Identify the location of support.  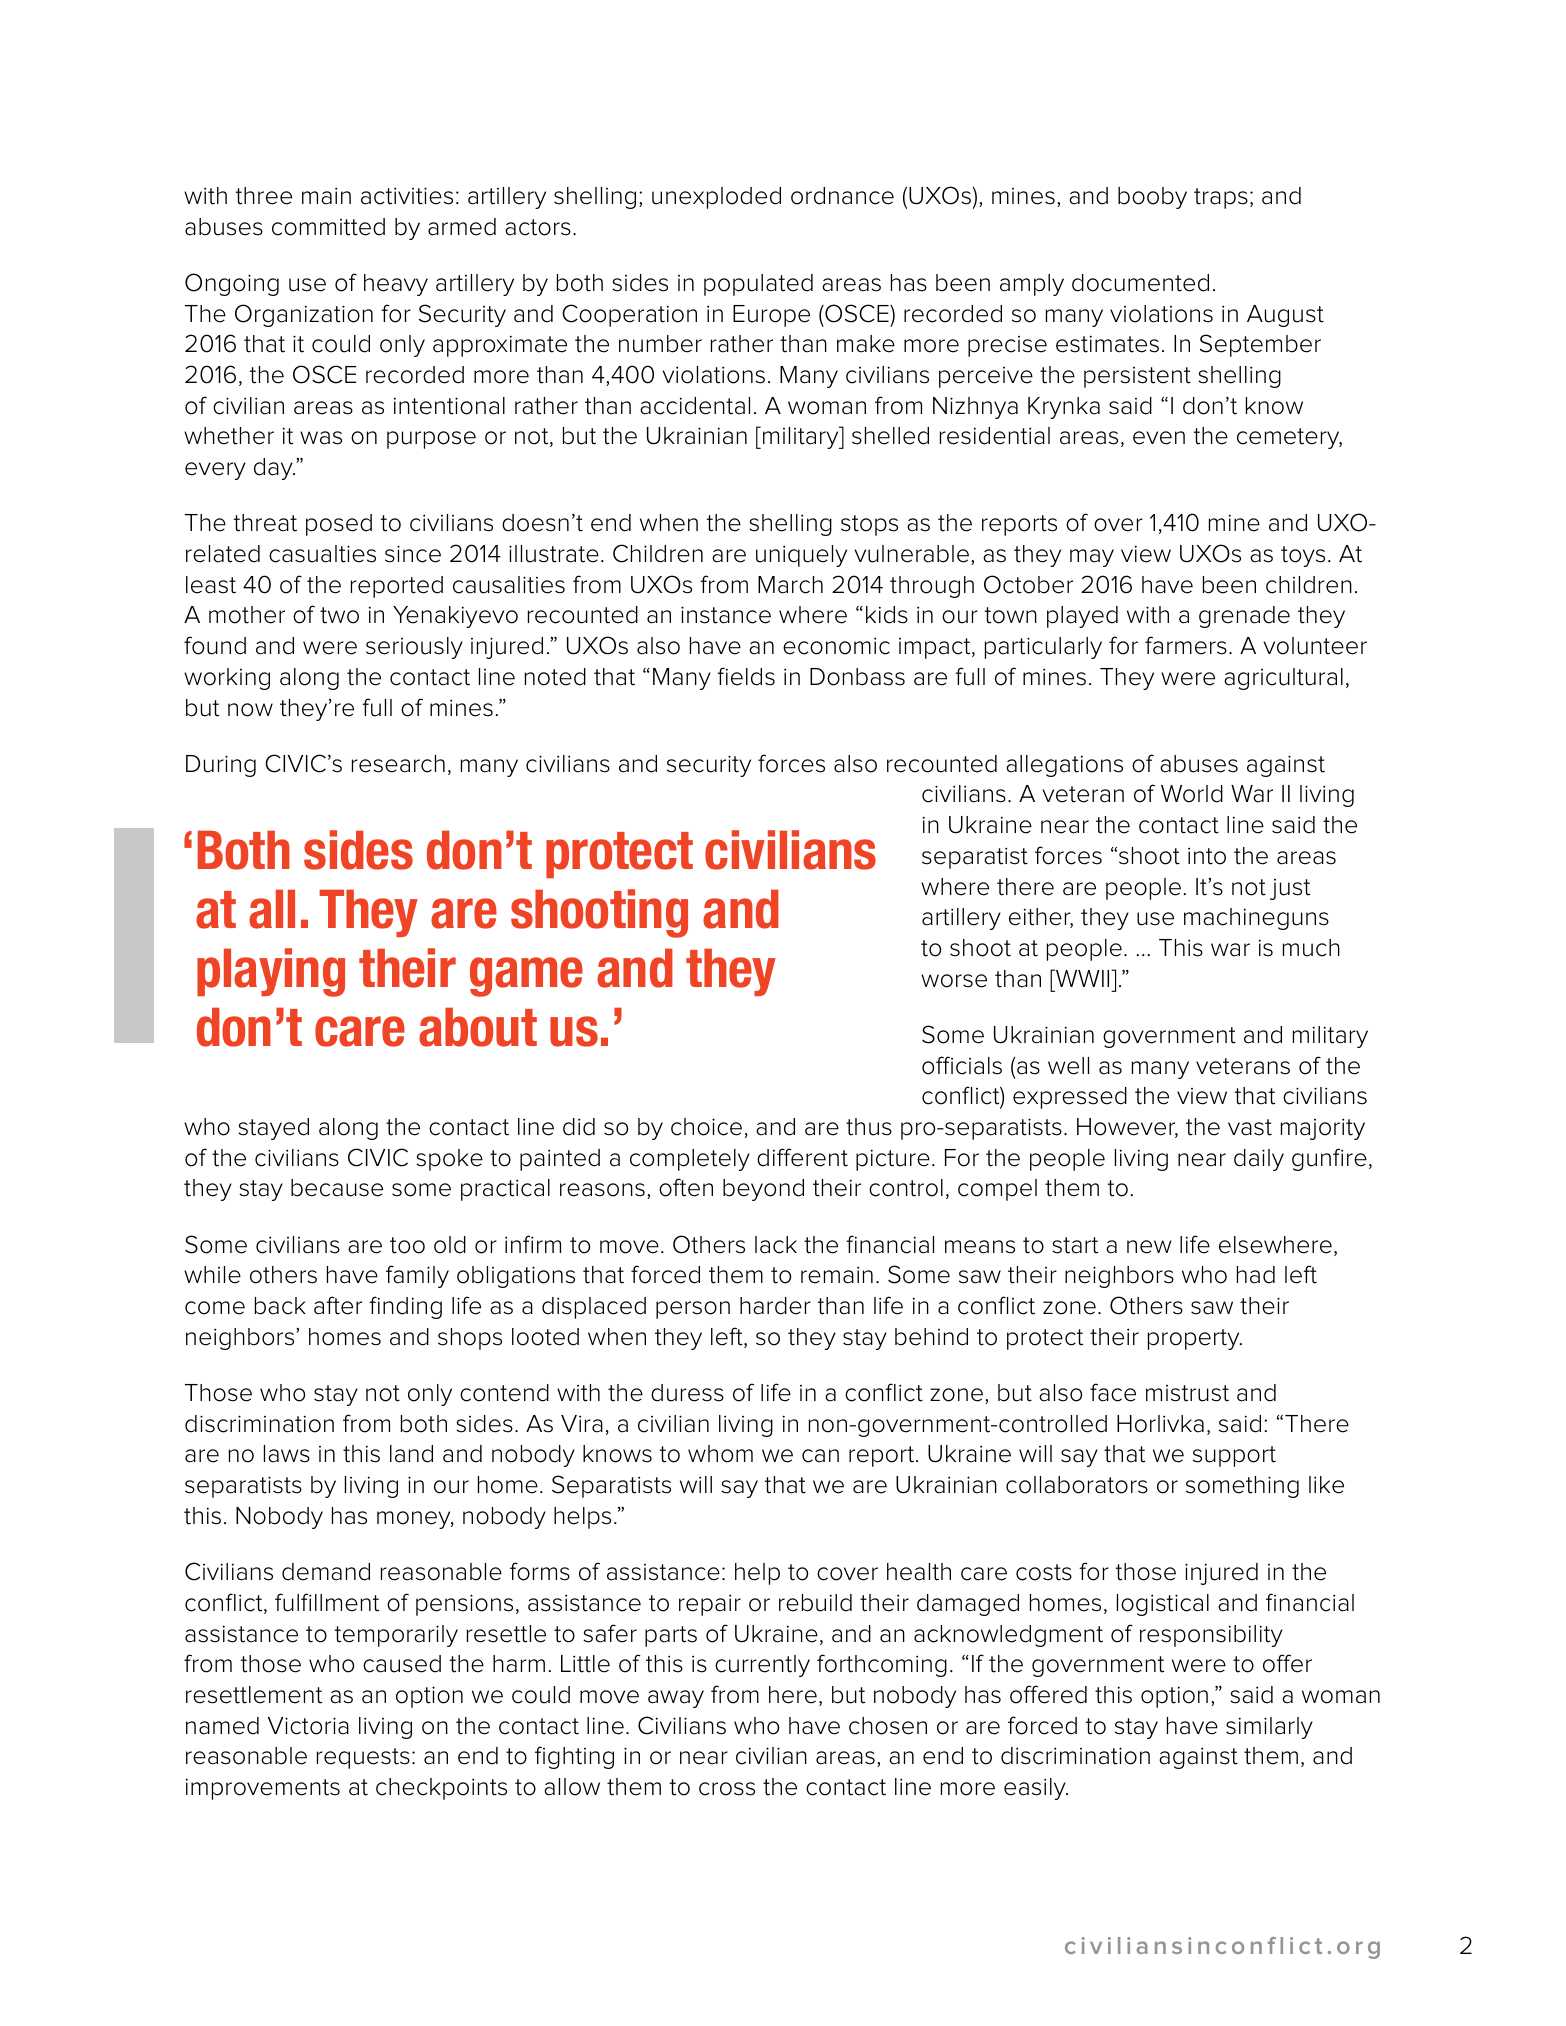
(1234, 1456).
